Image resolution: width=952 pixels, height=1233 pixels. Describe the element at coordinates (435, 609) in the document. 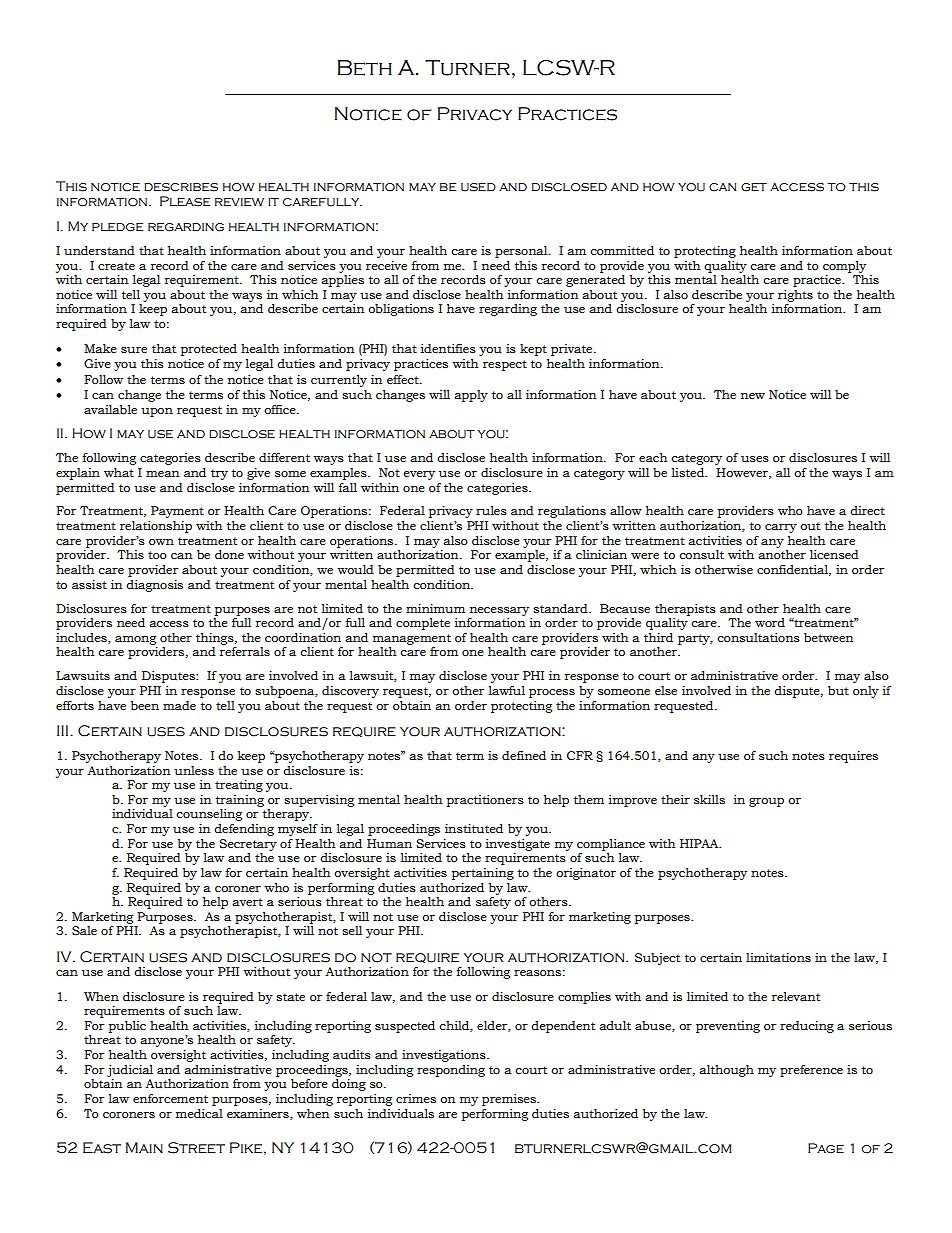

I see `minimum` at that location.
